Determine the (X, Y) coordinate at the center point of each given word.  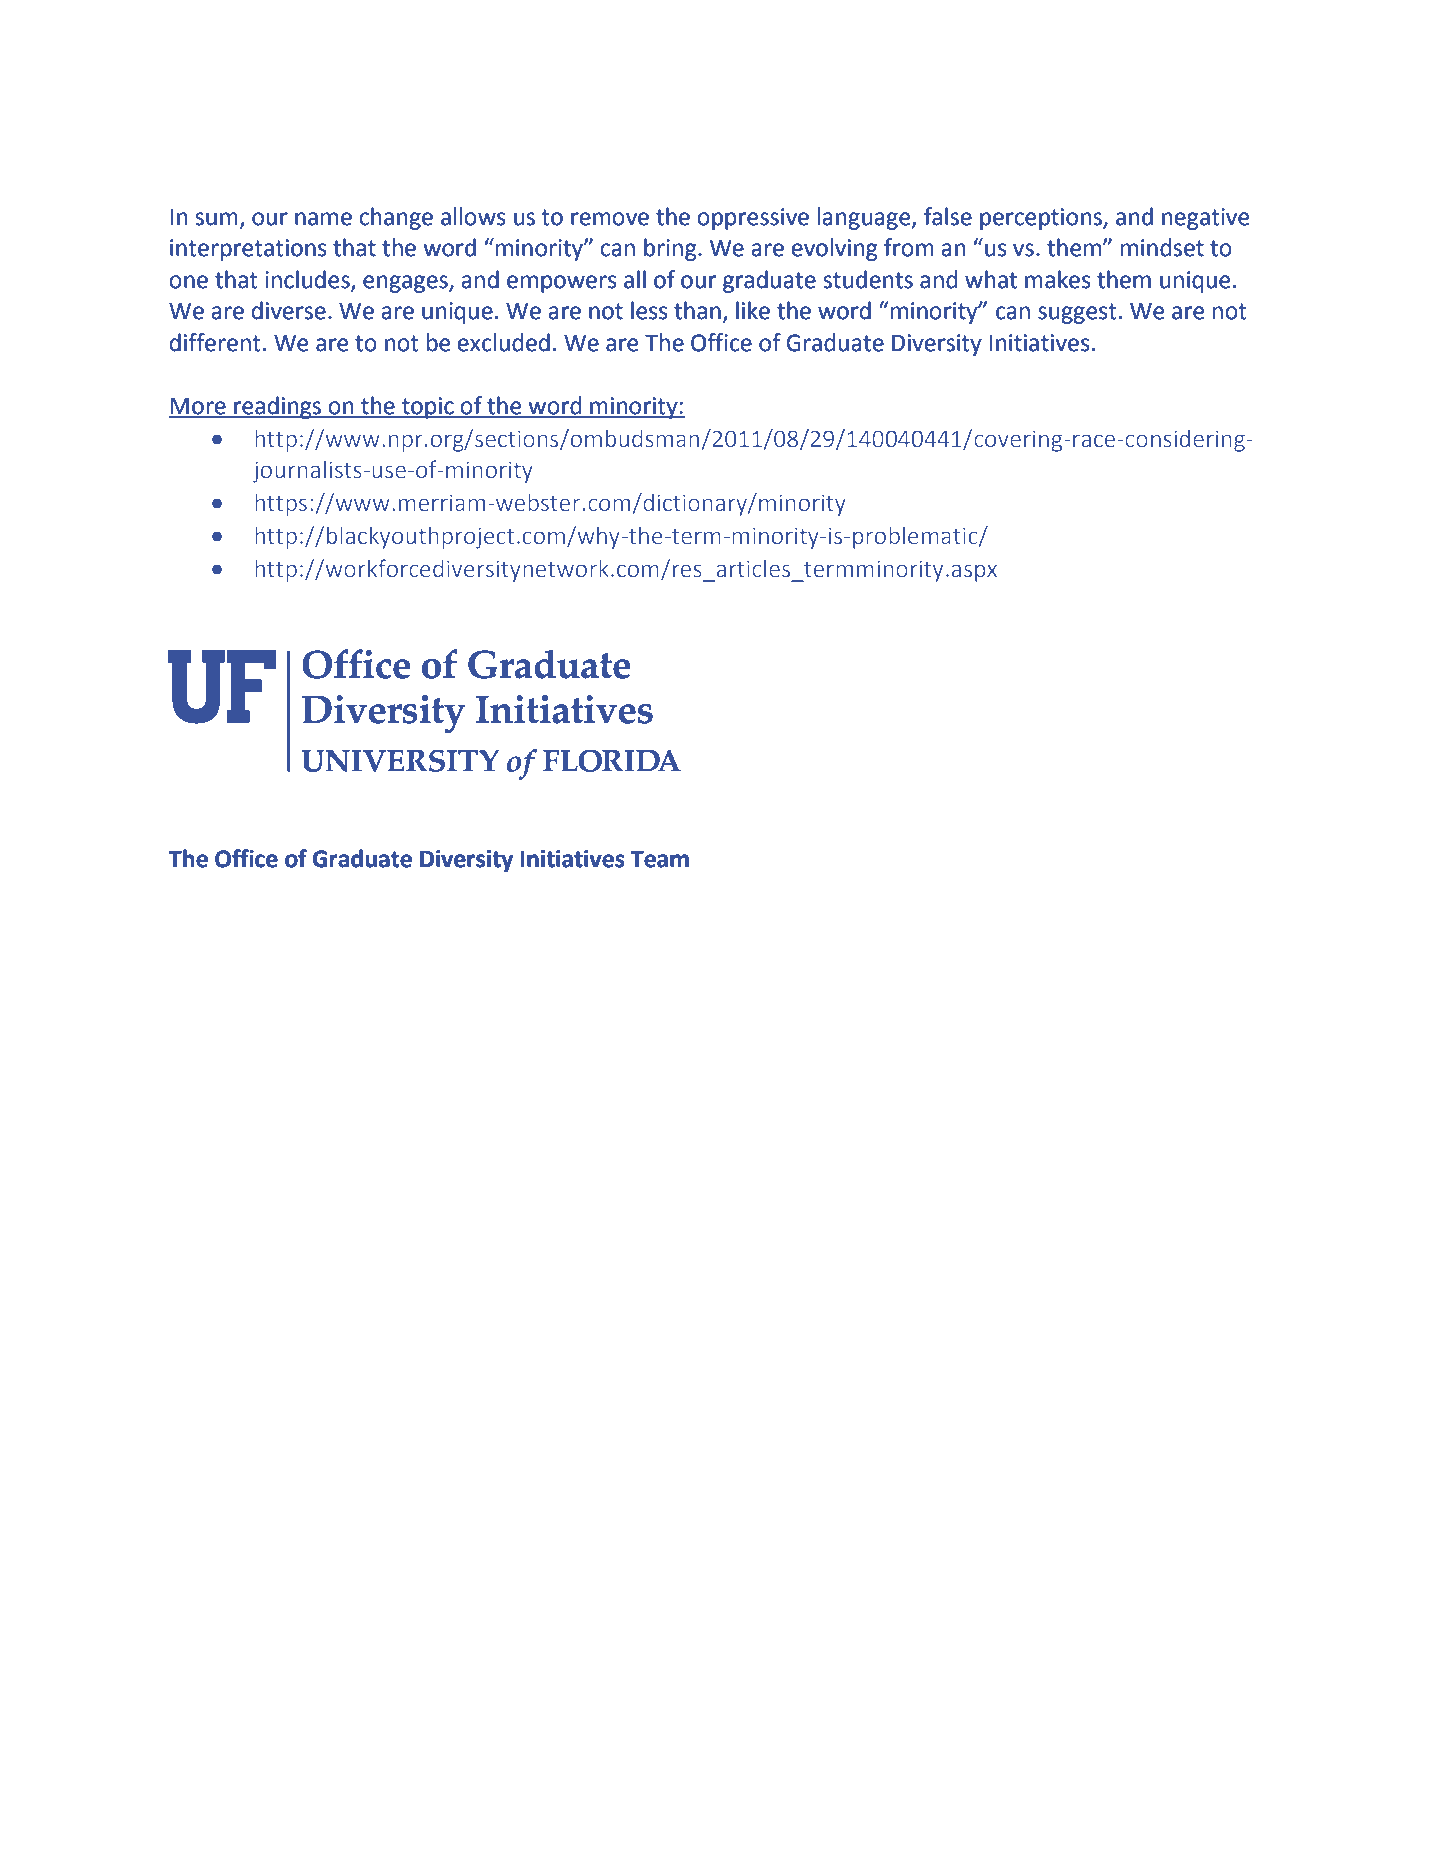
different (215, 342)
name (323, 219)
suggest (1077, 313)
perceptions (1042, 219)
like (753, 310)
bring (671, 249)
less (649, 310)
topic (428, 408)
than (697, 310)
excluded (503, 342)
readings (278, 407)
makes (1057, 279)
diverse (288, 310)
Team (659, 859)
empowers (561, 284)
